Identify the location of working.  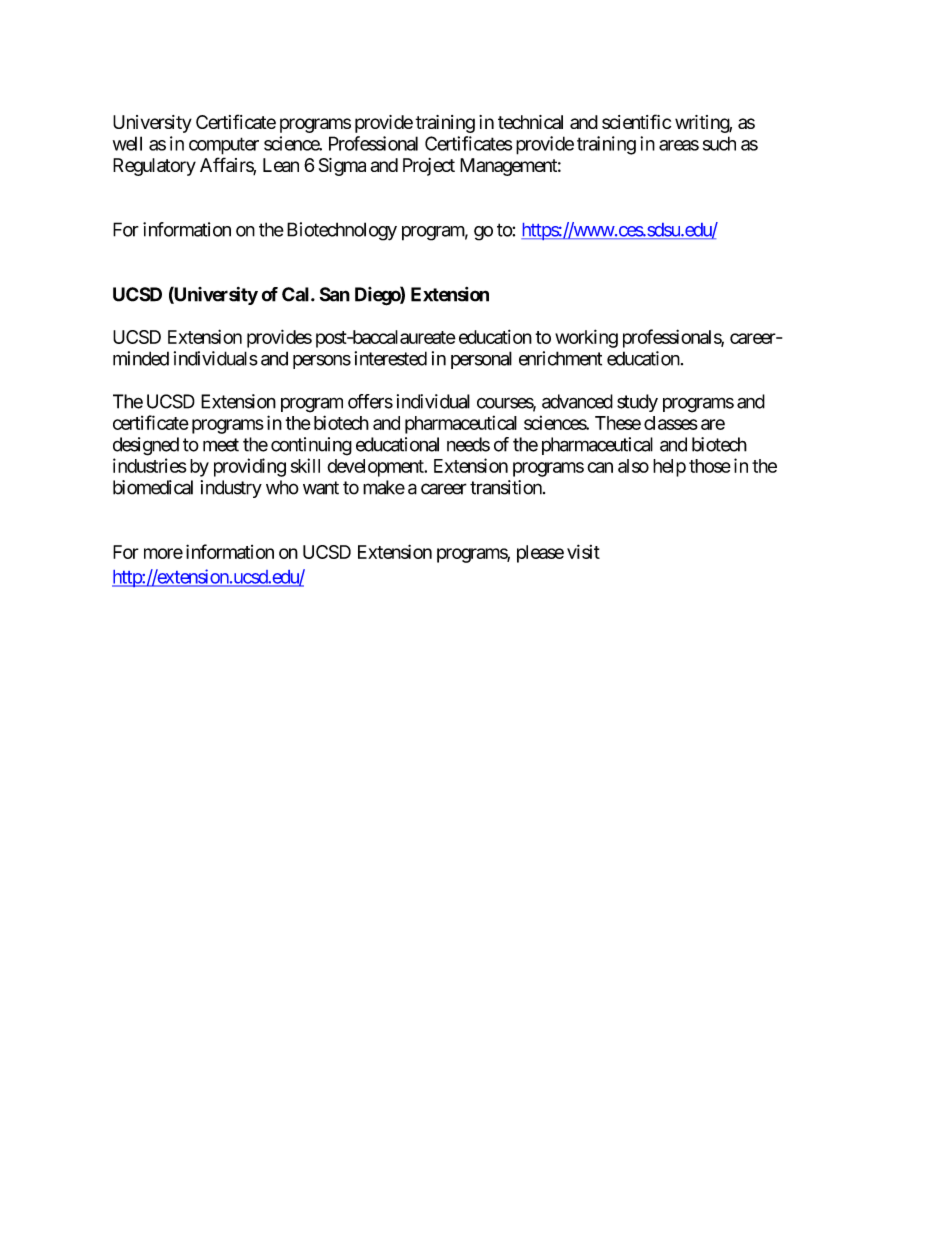
(586, 338).
